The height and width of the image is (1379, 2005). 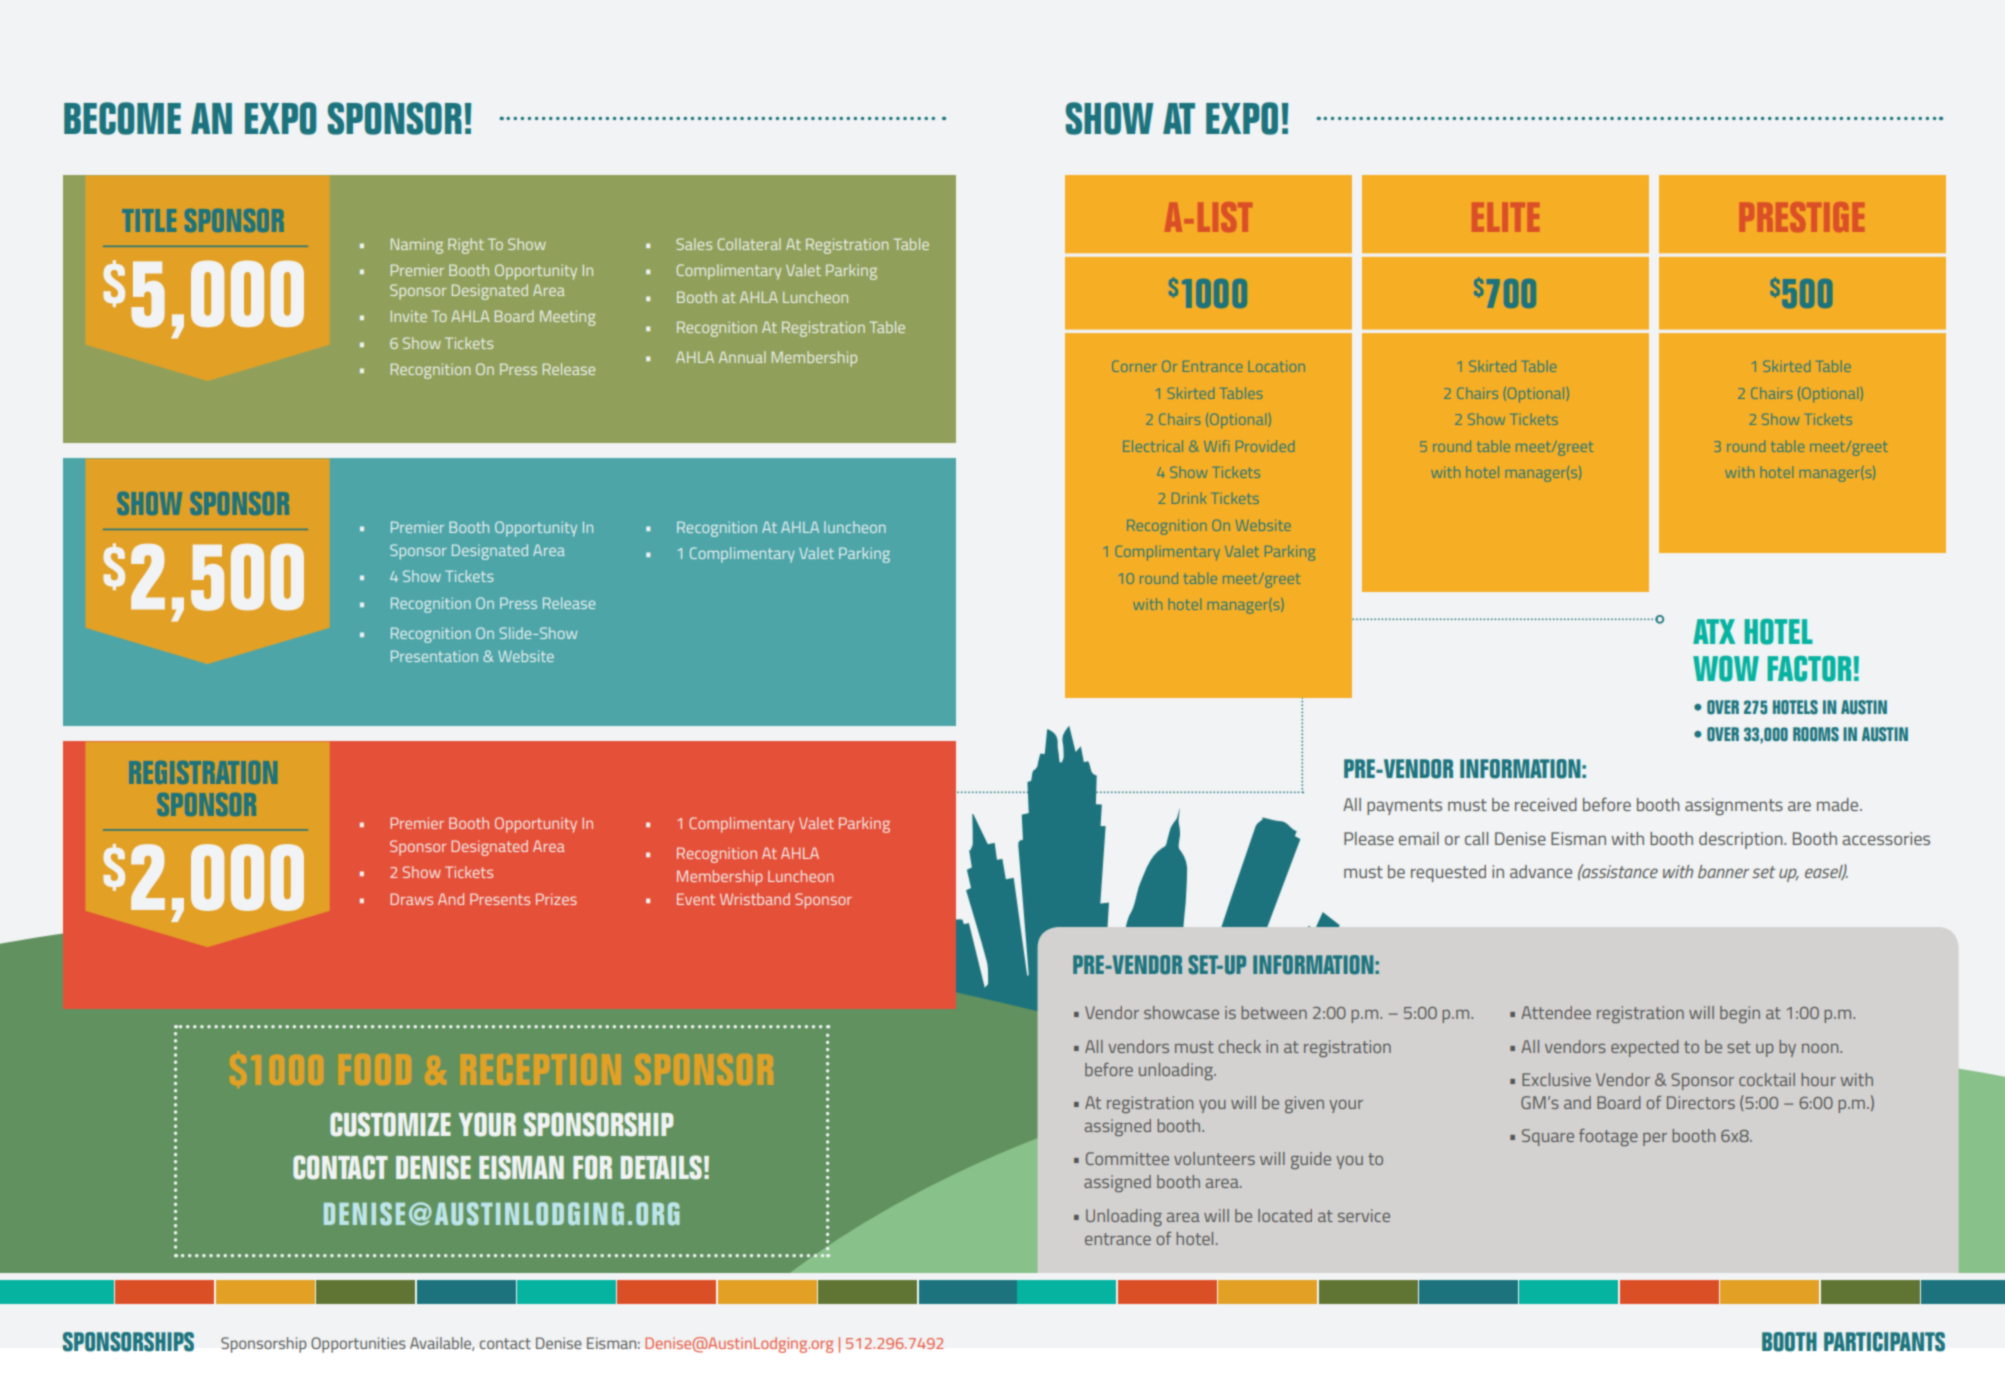 I want to click on PARTICIPANTS, so click(x=1884, y=1342).
